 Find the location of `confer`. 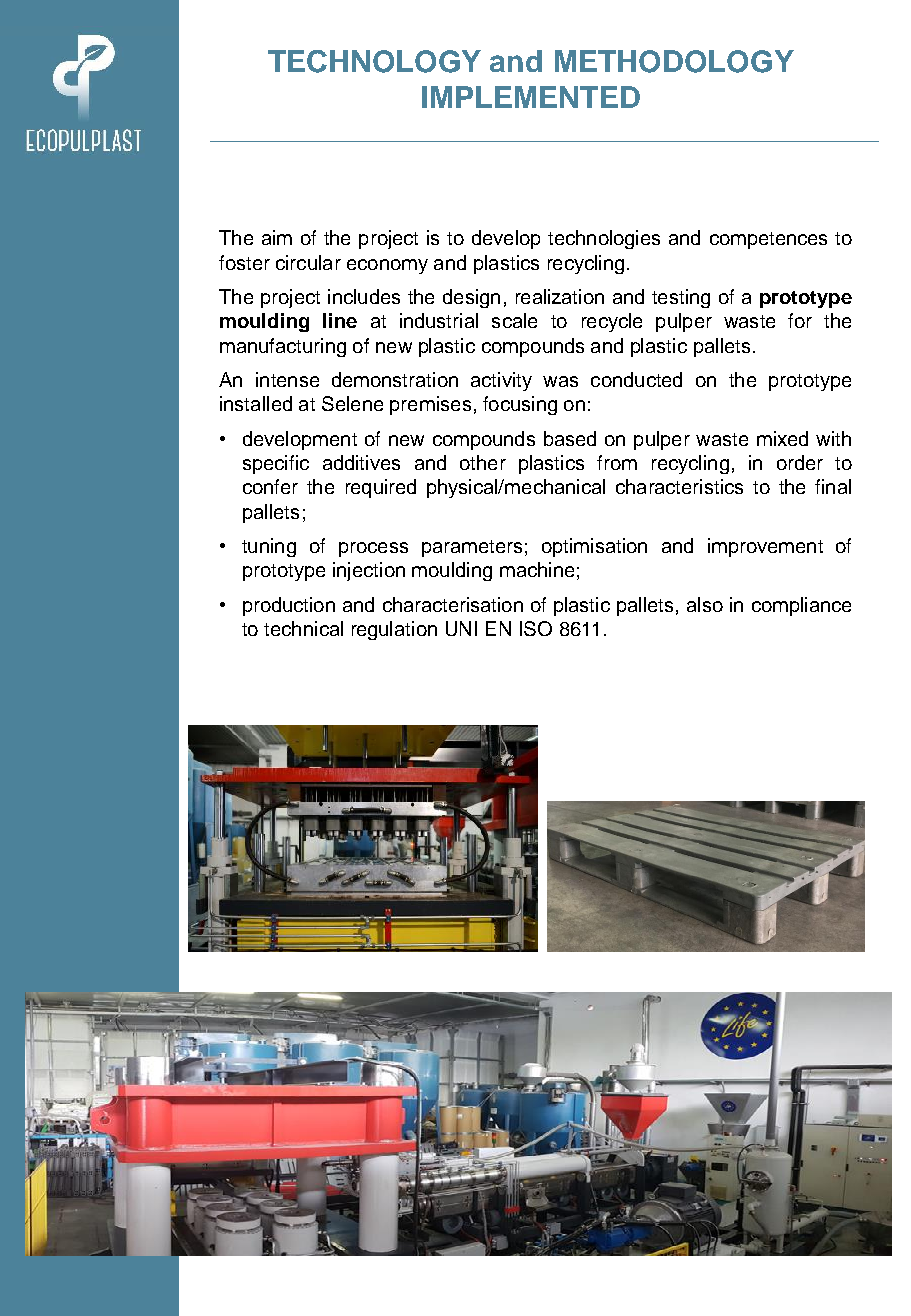

confer is located at coordinates (270, 486).
